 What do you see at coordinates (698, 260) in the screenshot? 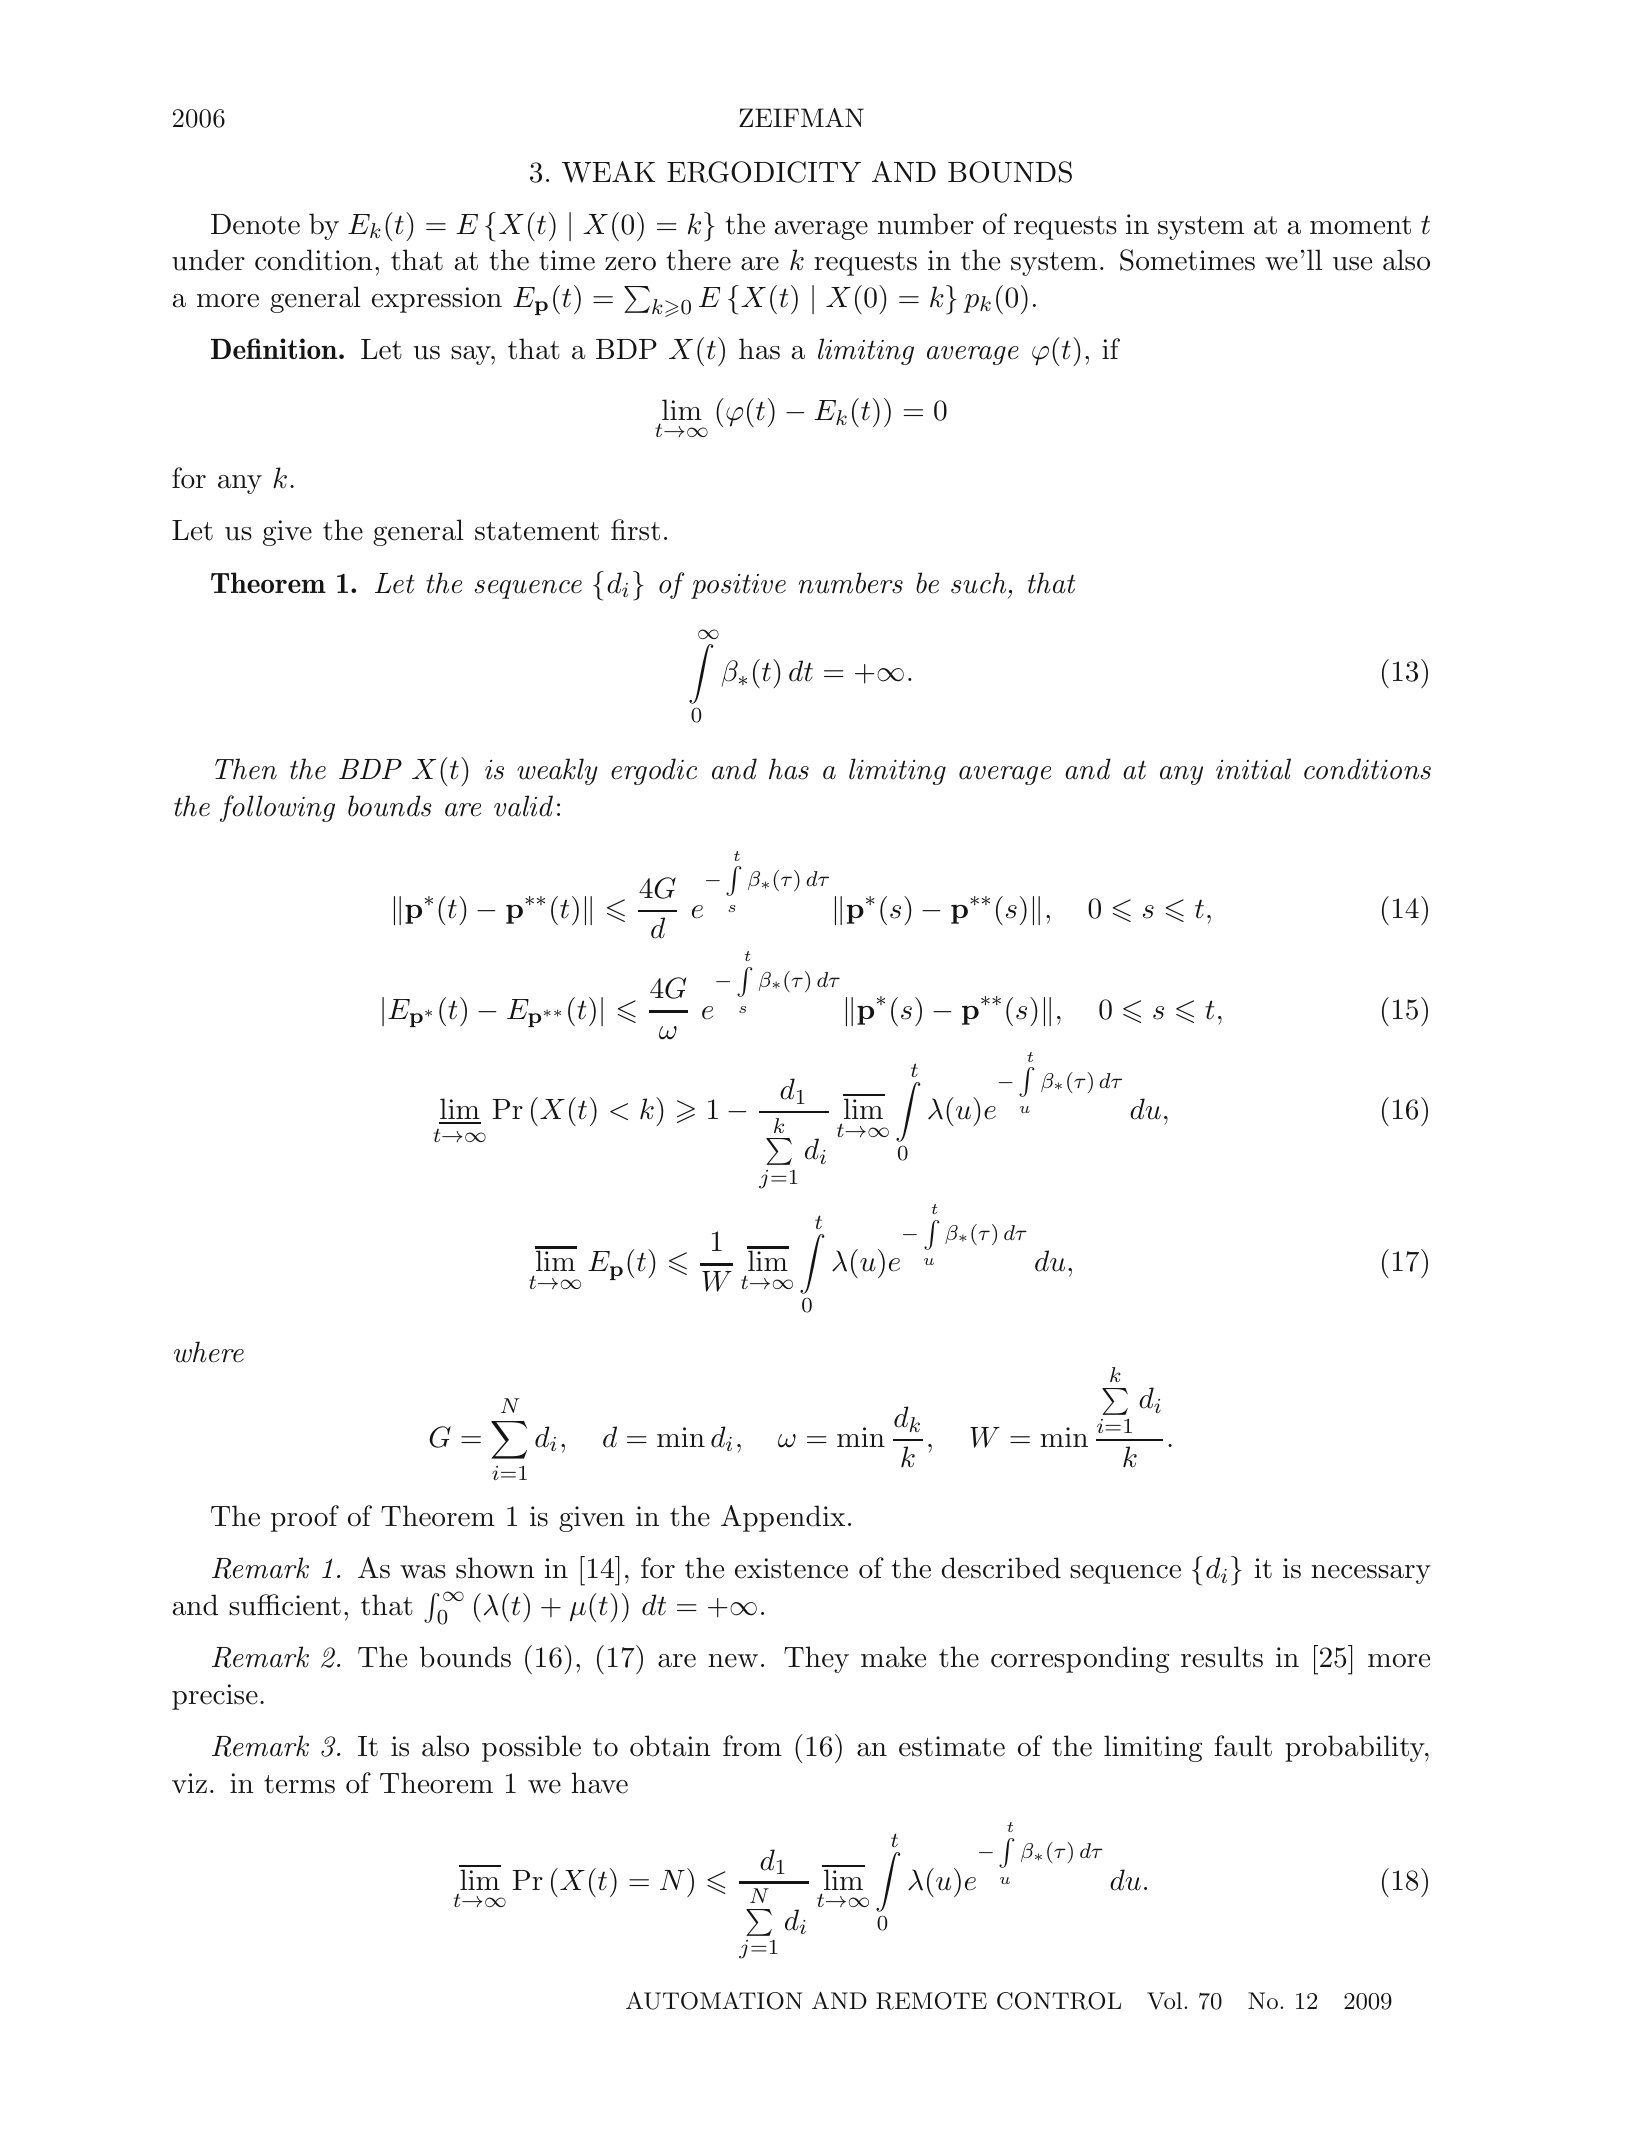
I see `there` at bounding box center [698, 260].
